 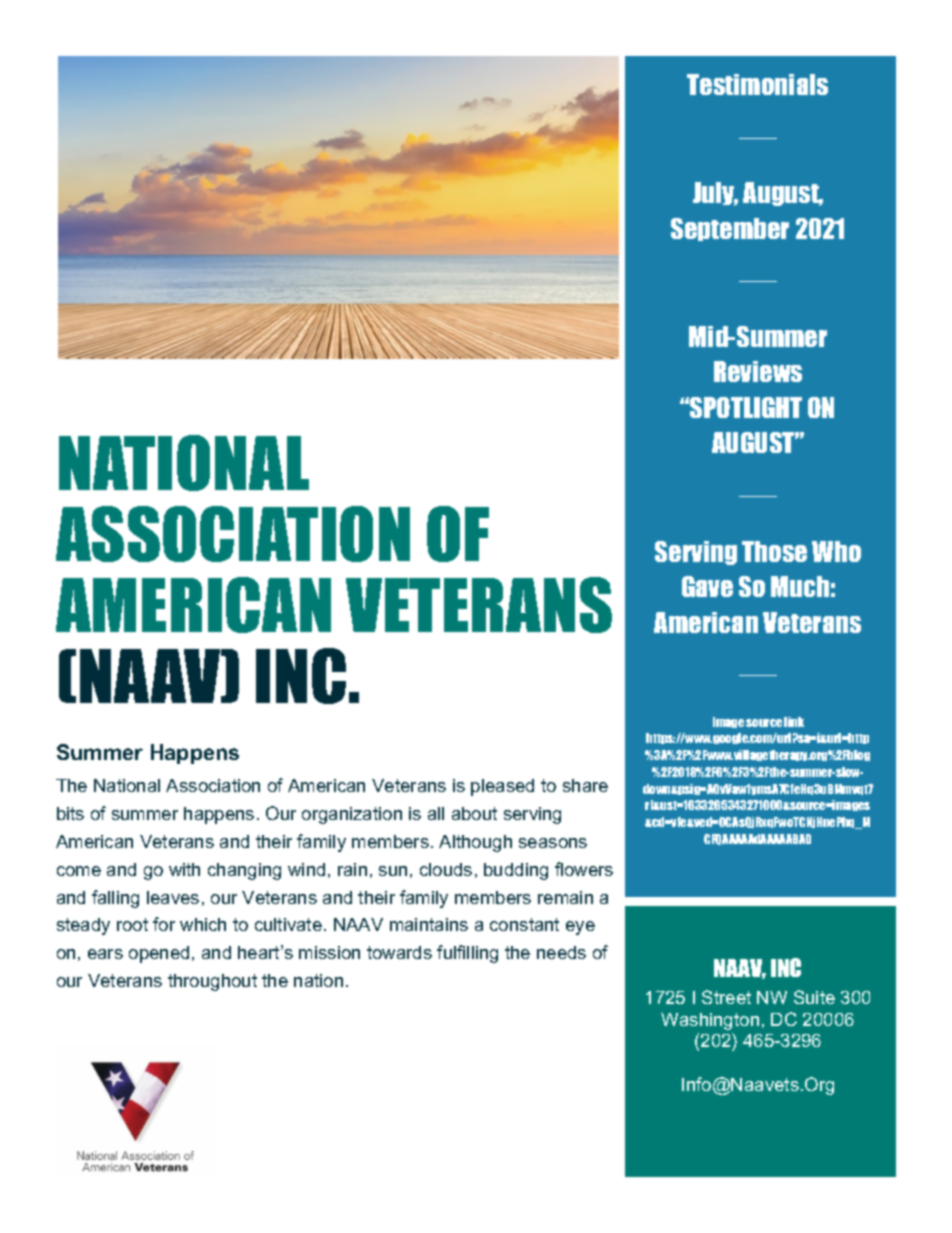 I want to click on pleased, so click(x=502, y=787).
